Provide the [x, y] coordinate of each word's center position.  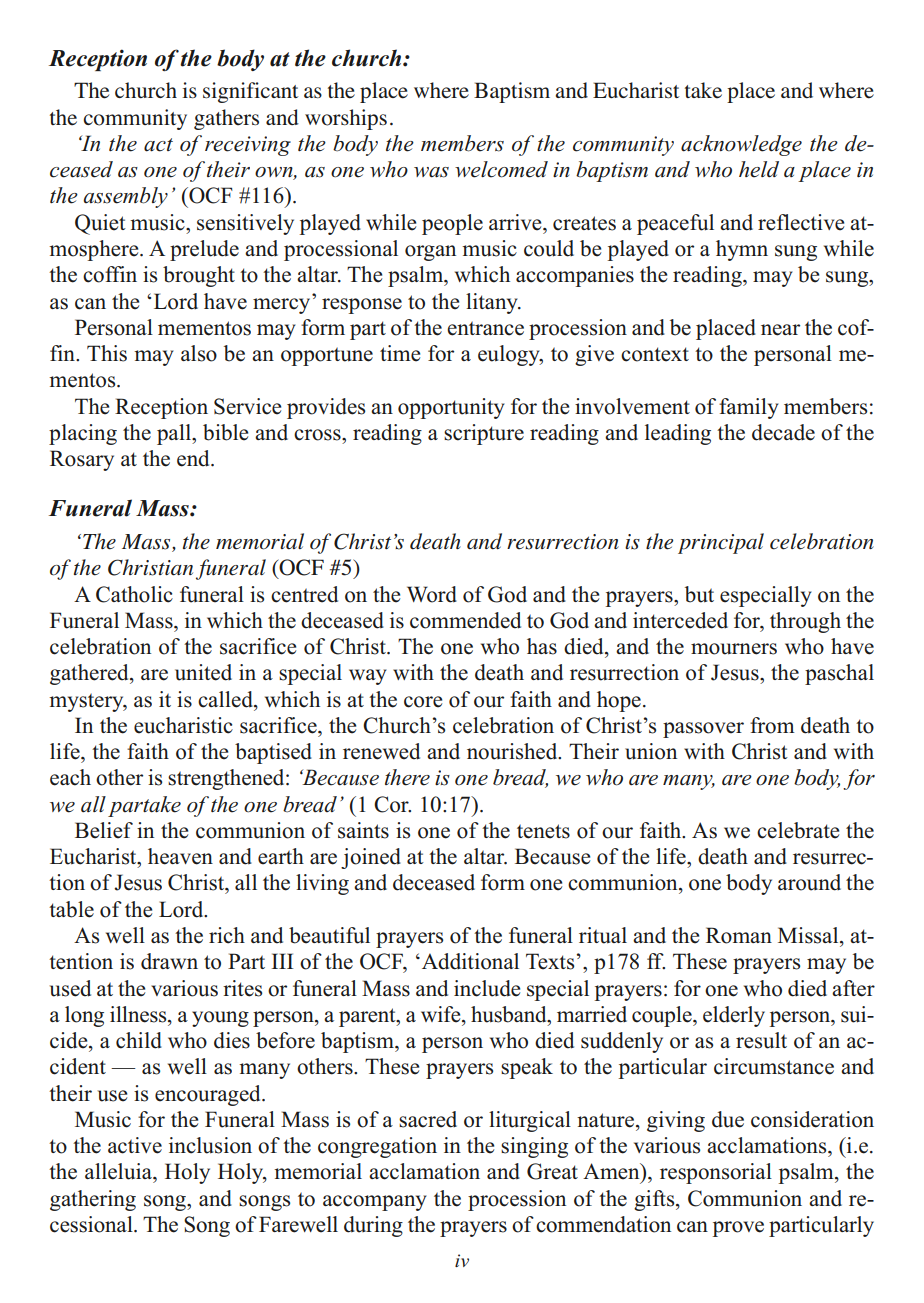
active [135, 1145]
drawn [169, 961]
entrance [485, 328]
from [772, 725]
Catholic [134, 594]
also [199, 353]
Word [432, 594]
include [487, 988]
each [70, 777]
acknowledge [741, 145]
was [431, 172]
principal [721, 543]
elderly [734, 1016]
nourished [513, 751]
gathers [226, 119]
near [780, 330]
